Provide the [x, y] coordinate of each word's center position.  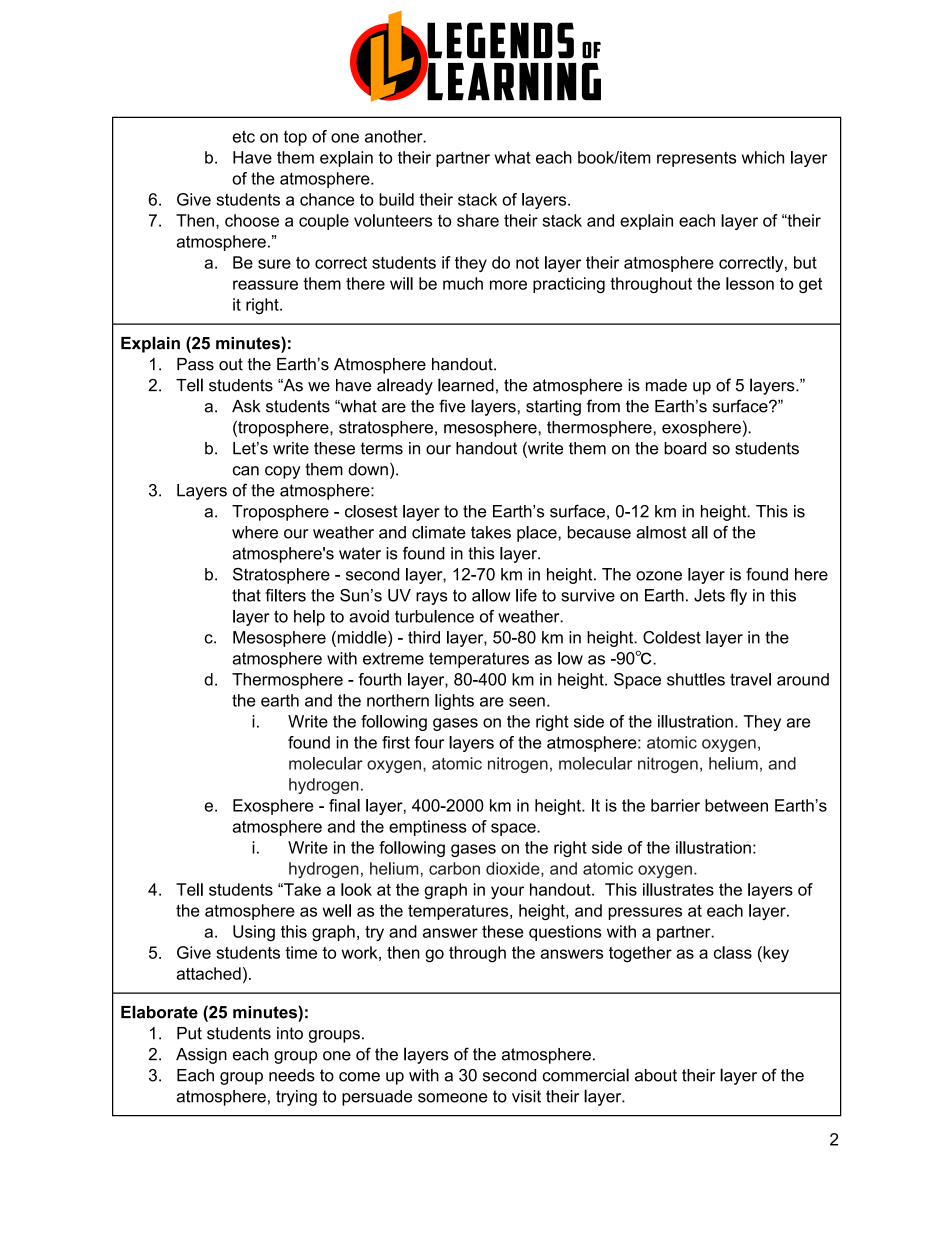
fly [738, 597]
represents [696, 159]
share [478, 220]
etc [244, 136]
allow [491, 595]
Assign [201, 1056]
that [246, 595]
